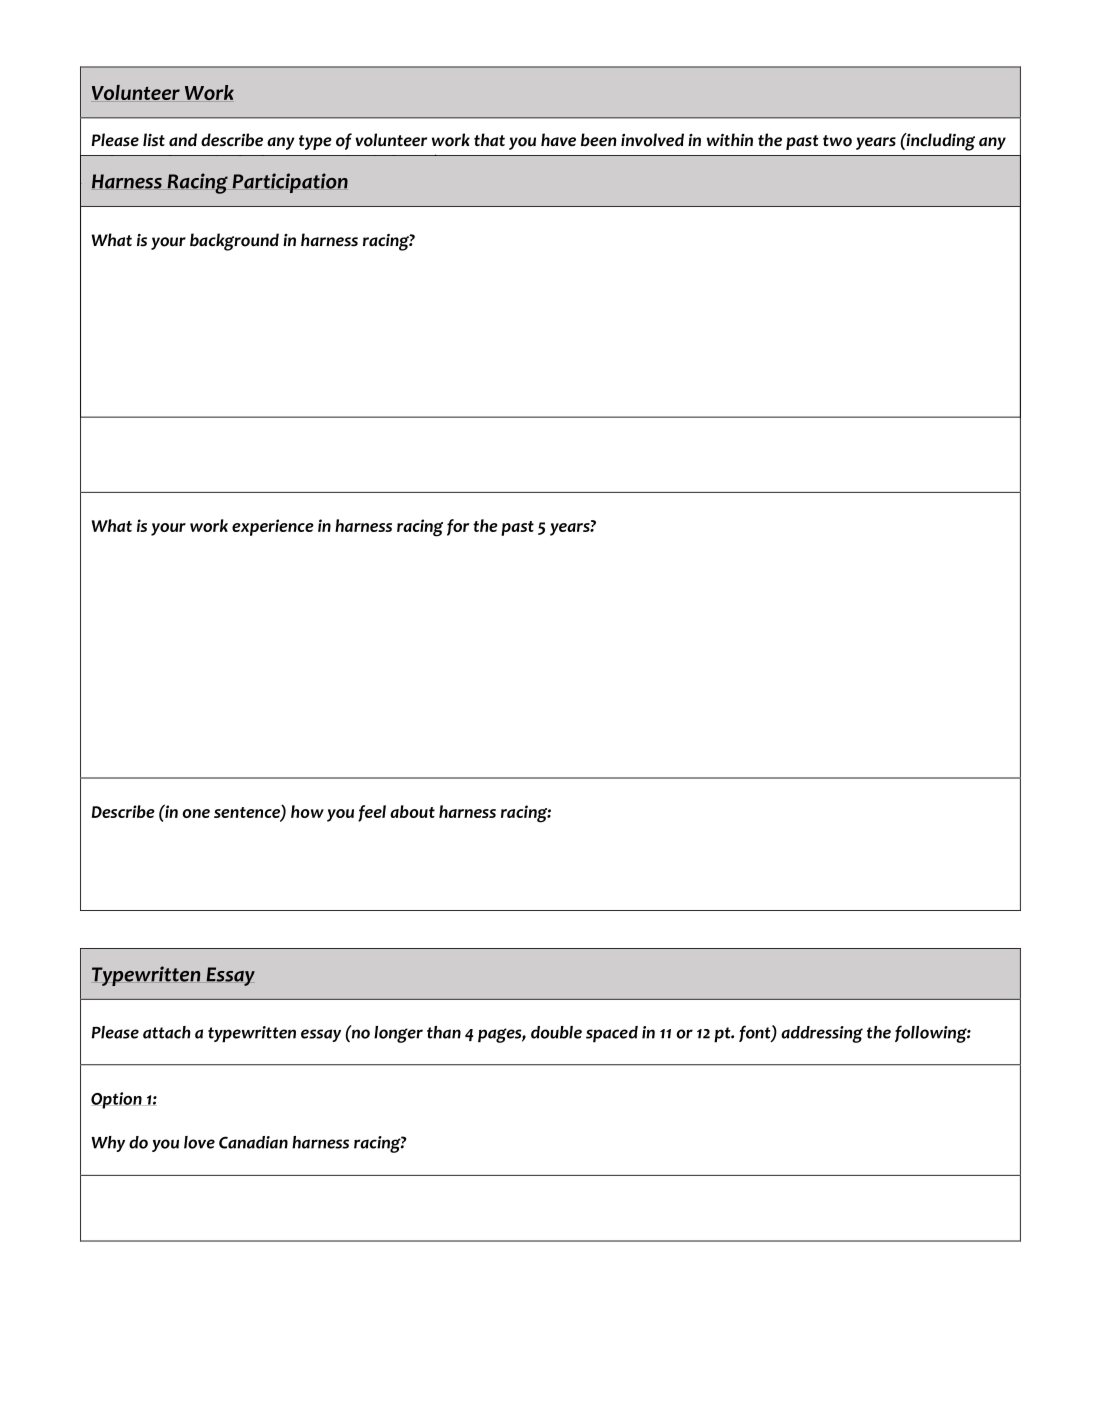 The width and height of the document is (1099, 1422). Describe the element at coordinates (412, 811) in the document. I see `about` at that location.
